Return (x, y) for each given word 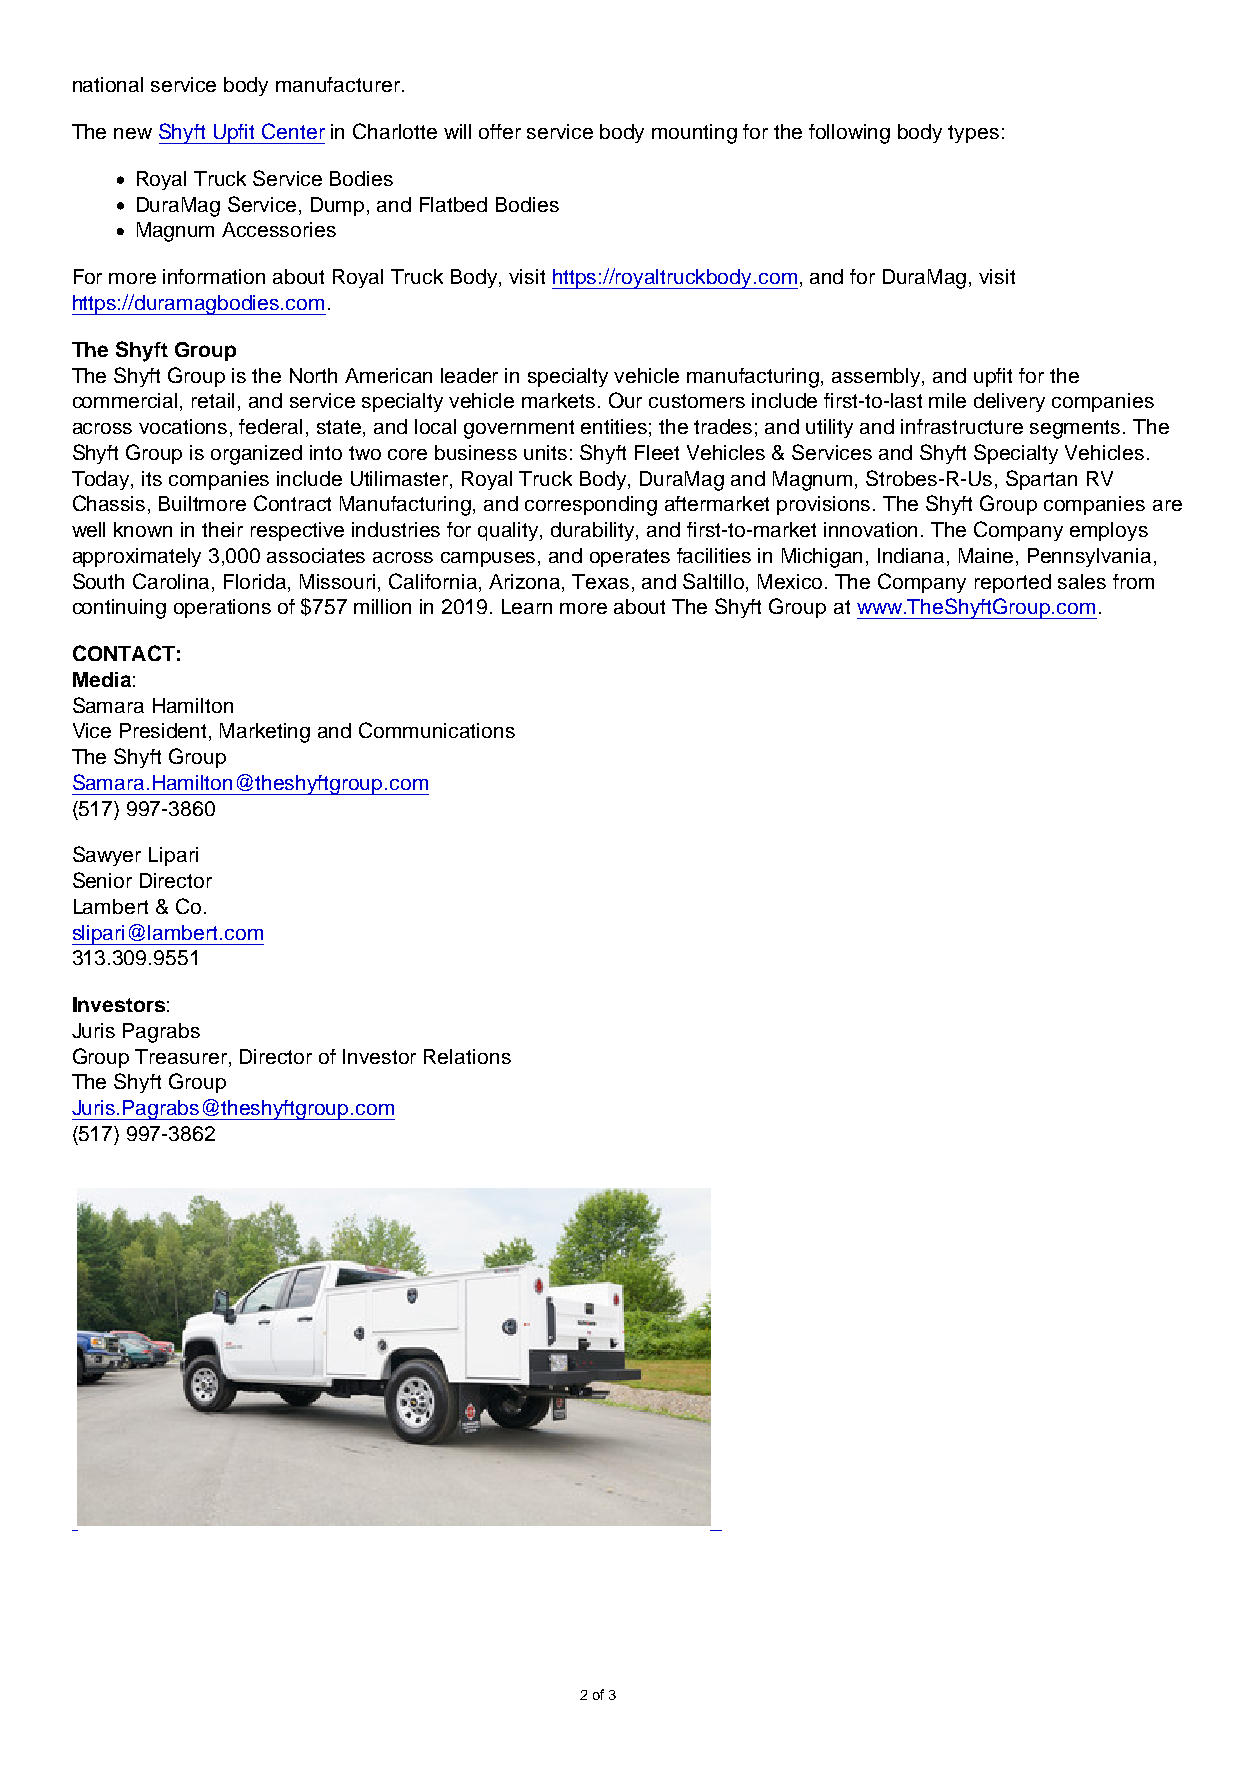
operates (630, 558)
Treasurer (182, 1056)
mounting (694, 134)
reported (1013, 583)
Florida (256, 581)
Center (293, 131)
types (973, 134)
